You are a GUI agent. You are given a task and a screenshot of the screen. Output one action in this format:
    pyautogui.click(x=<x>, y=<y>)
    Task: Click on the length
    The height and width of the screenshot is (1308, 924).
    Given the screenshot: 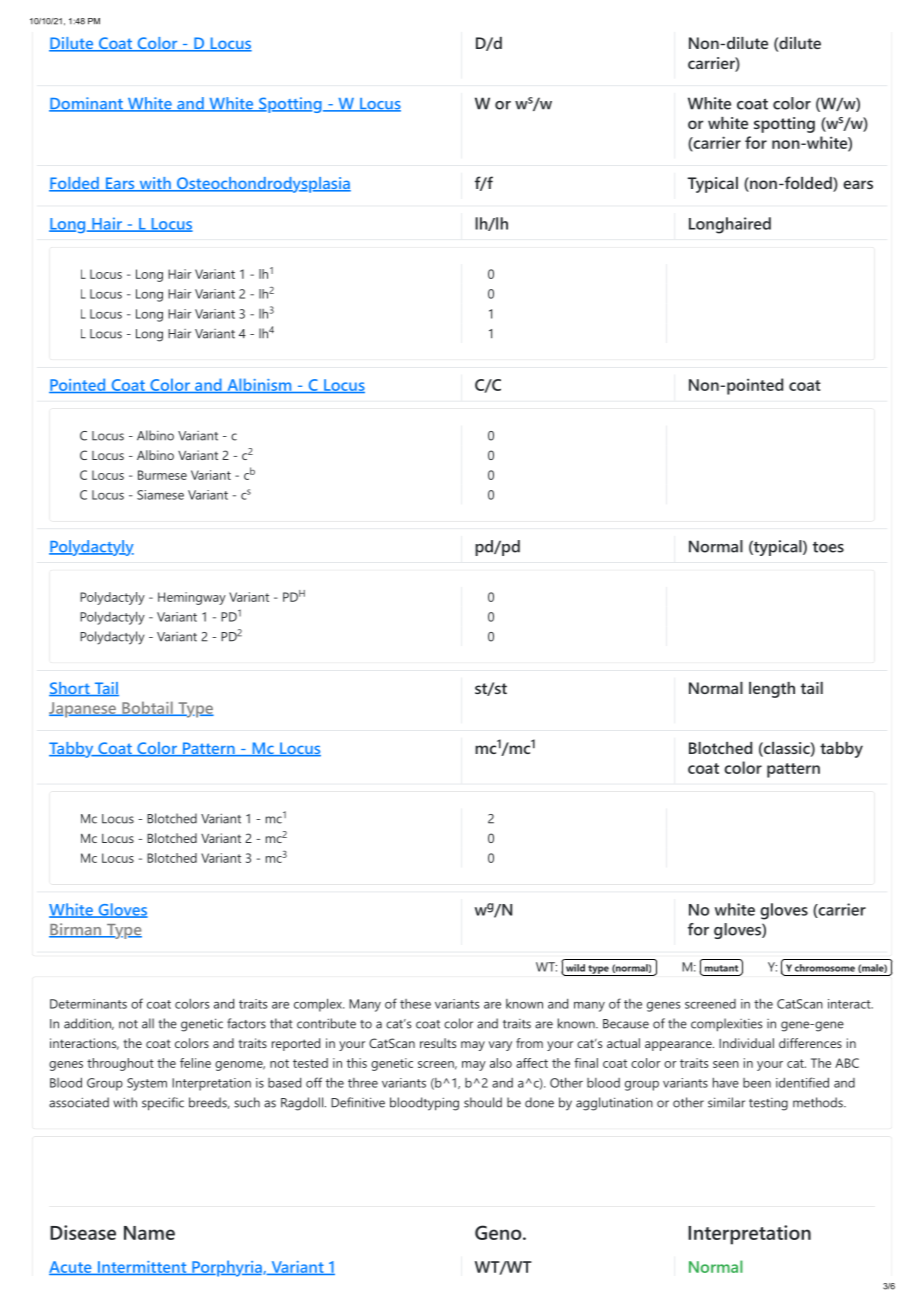 What is the action you would take?
    pyautogui.click(x=772, y=690)
